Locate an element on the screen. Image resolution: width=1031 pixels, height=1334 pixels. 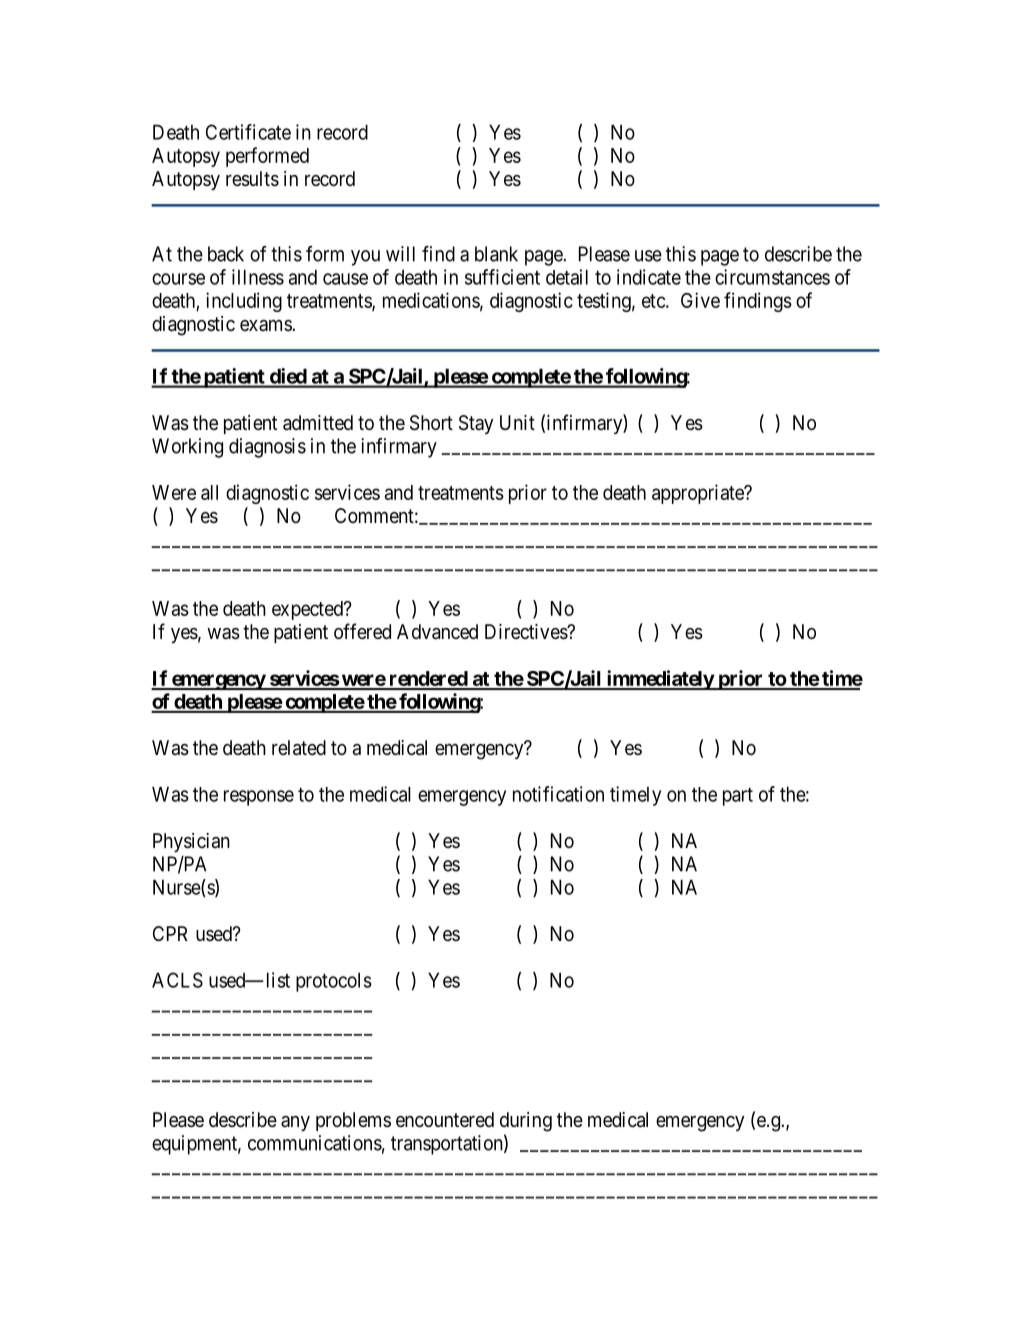
indicate is located at coordinates (649, 277).
